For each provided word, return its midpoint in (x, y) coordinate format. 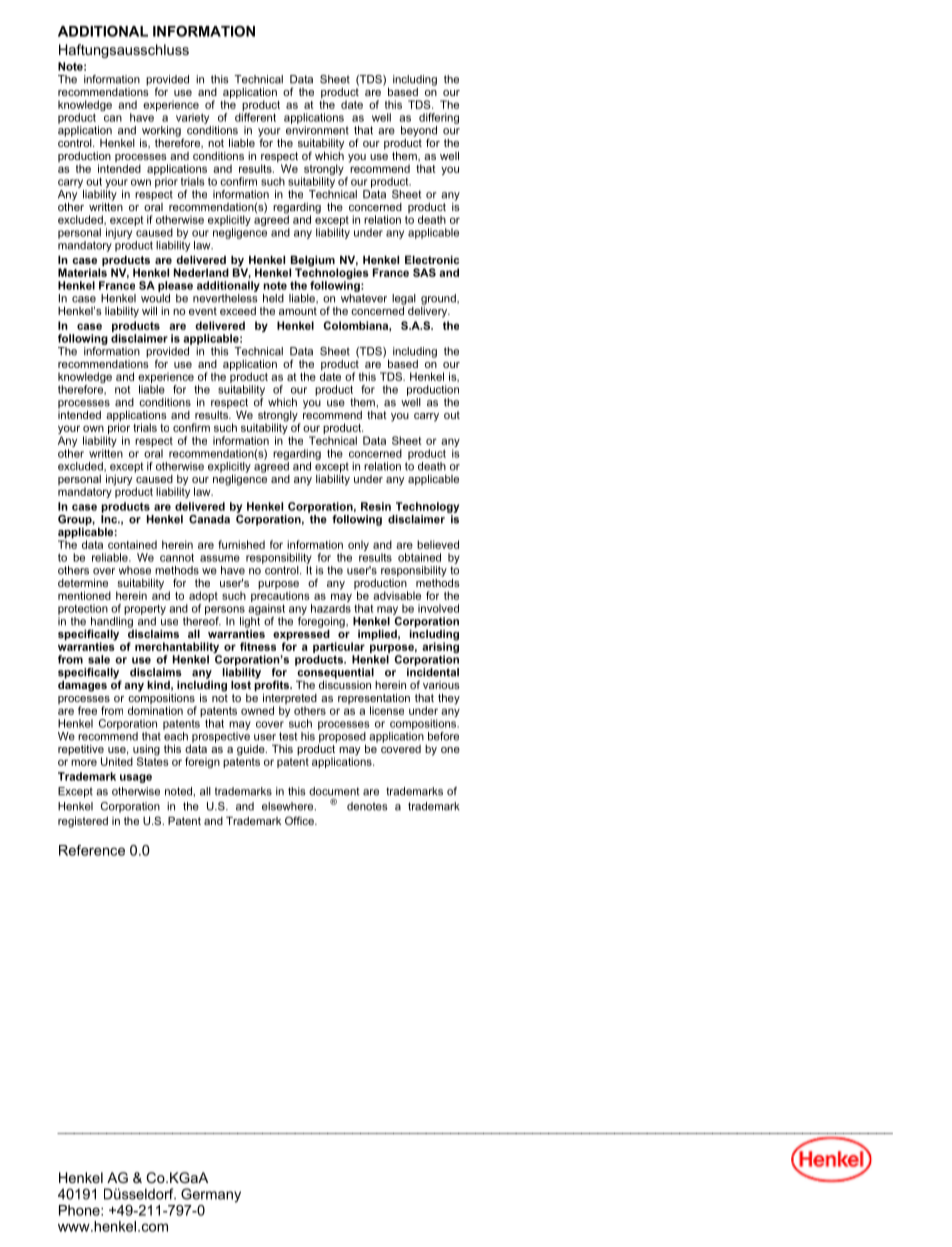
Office (300, 820)
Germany (211, 1195)
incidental (433, 672)
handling (111, 623)
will (149, 310)
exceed (238, 311)
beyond (419, 132)
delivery (429, 311)
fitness (258, 646)
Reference (92, 850)
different (255, 117)
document (334, 791)
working (160, 132)
